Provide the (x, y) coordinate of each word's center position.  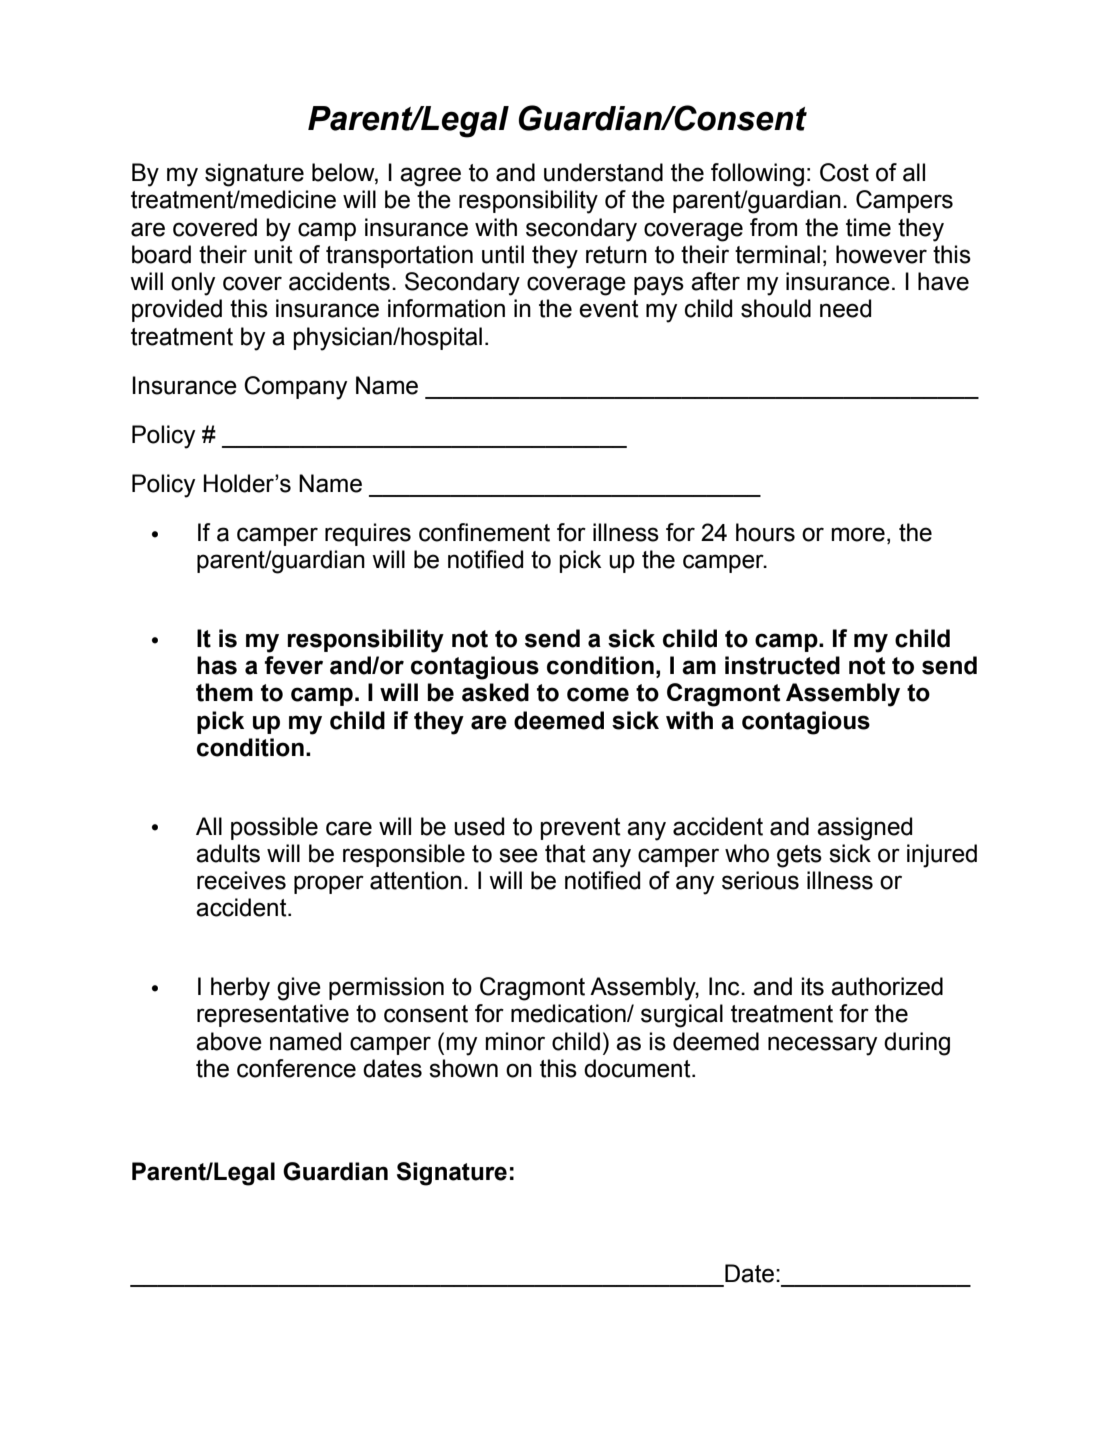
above (229, 1041)
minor (515, 1041)
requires (368, 534)
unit (273, 254)
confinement (484, 532)
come (598, 694)
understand (603, 172)
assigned (864, 829)
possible (274, 828)
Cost (844, 172)
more (858, 534)
